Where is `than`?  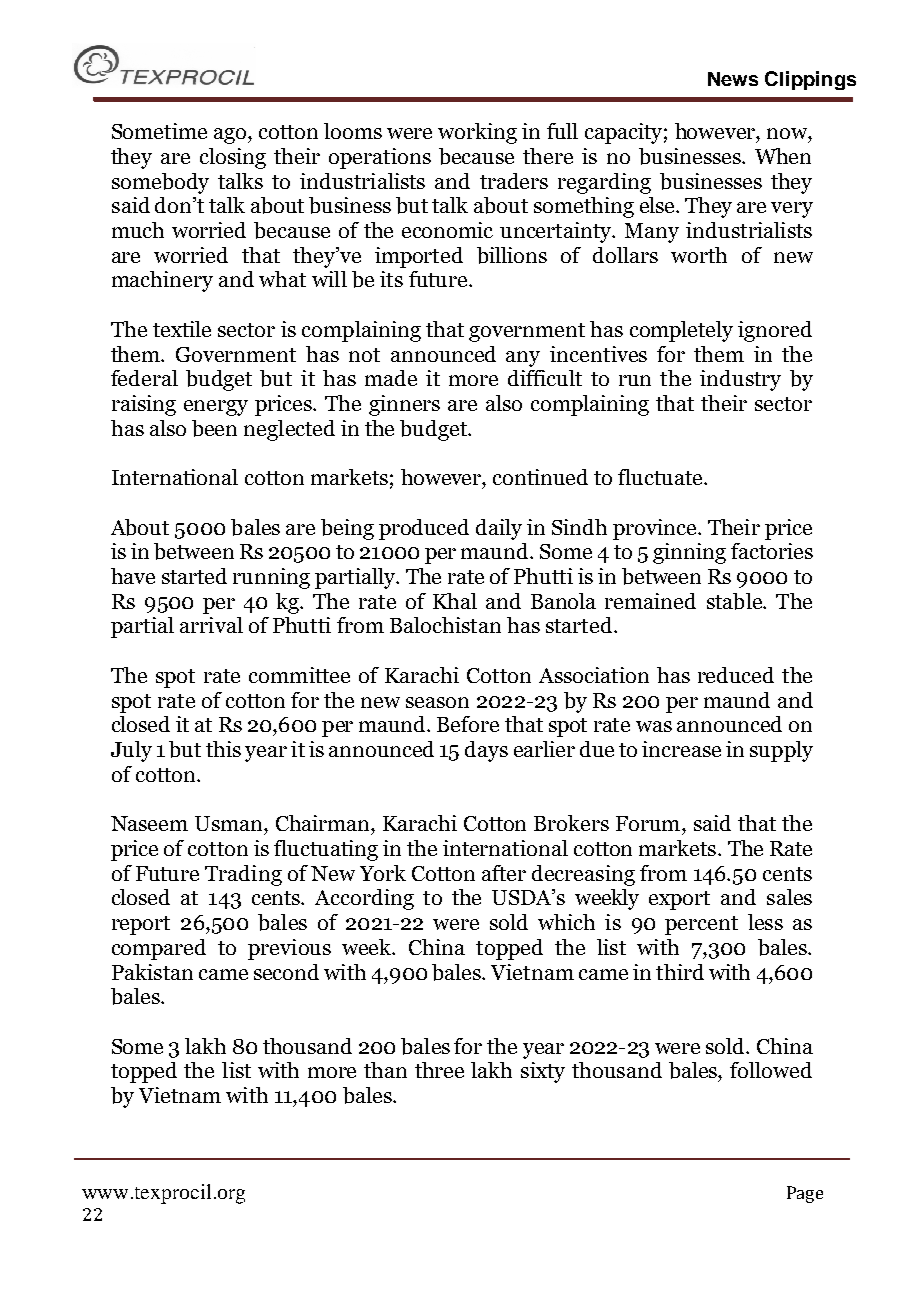 than is located at coordinates (385, 1070).
